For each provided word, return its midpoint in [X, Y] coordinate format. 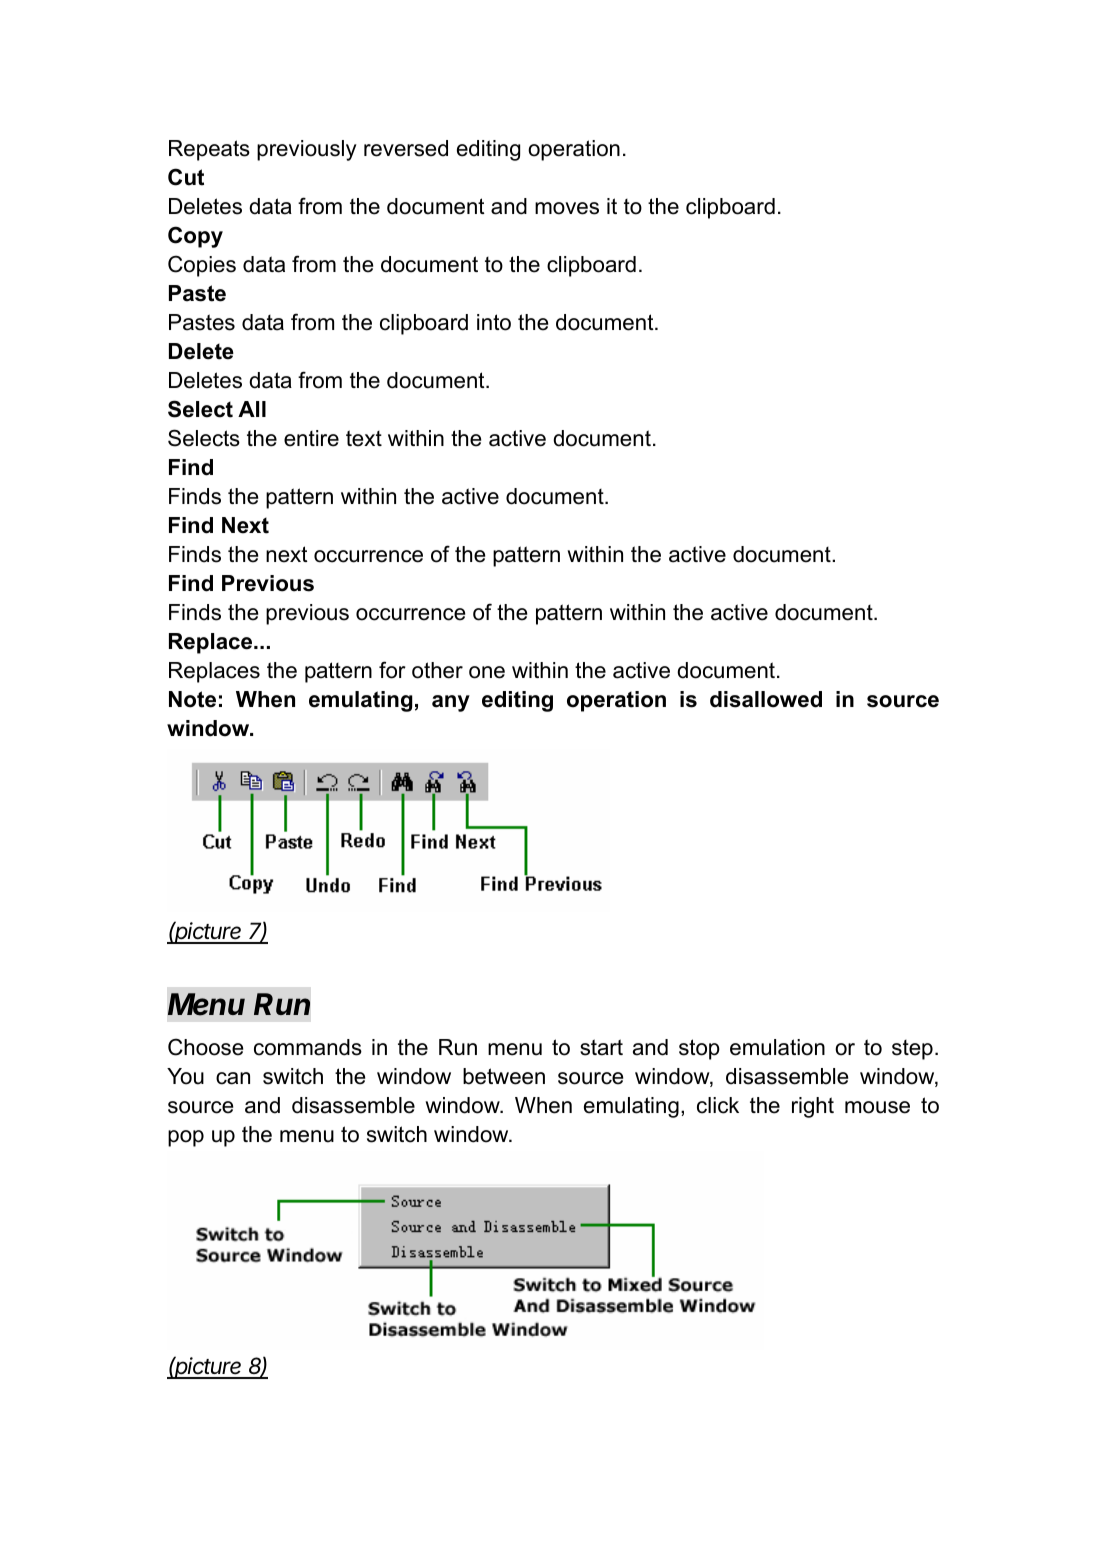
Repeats [209, 150]
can [233, 1078]
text [364, 438]
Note [192, 699]
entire [311, 438]
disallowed [766, 699]
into [494, 322]
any [451, 703]
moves [567, 208]
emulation [777, 1047]
